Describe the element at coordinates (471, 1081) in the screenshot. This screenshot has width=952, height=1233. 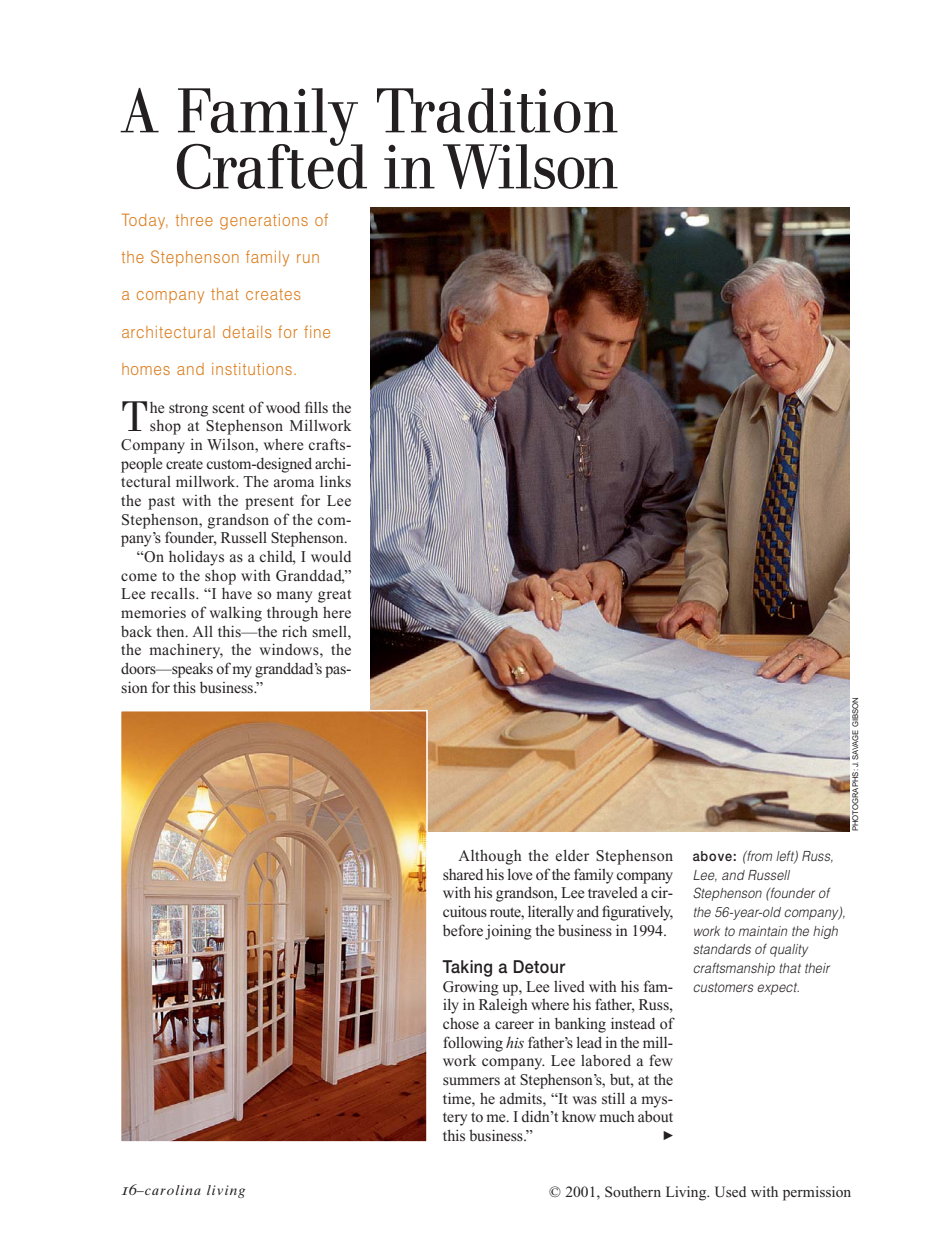
I see `summers` at that location.
